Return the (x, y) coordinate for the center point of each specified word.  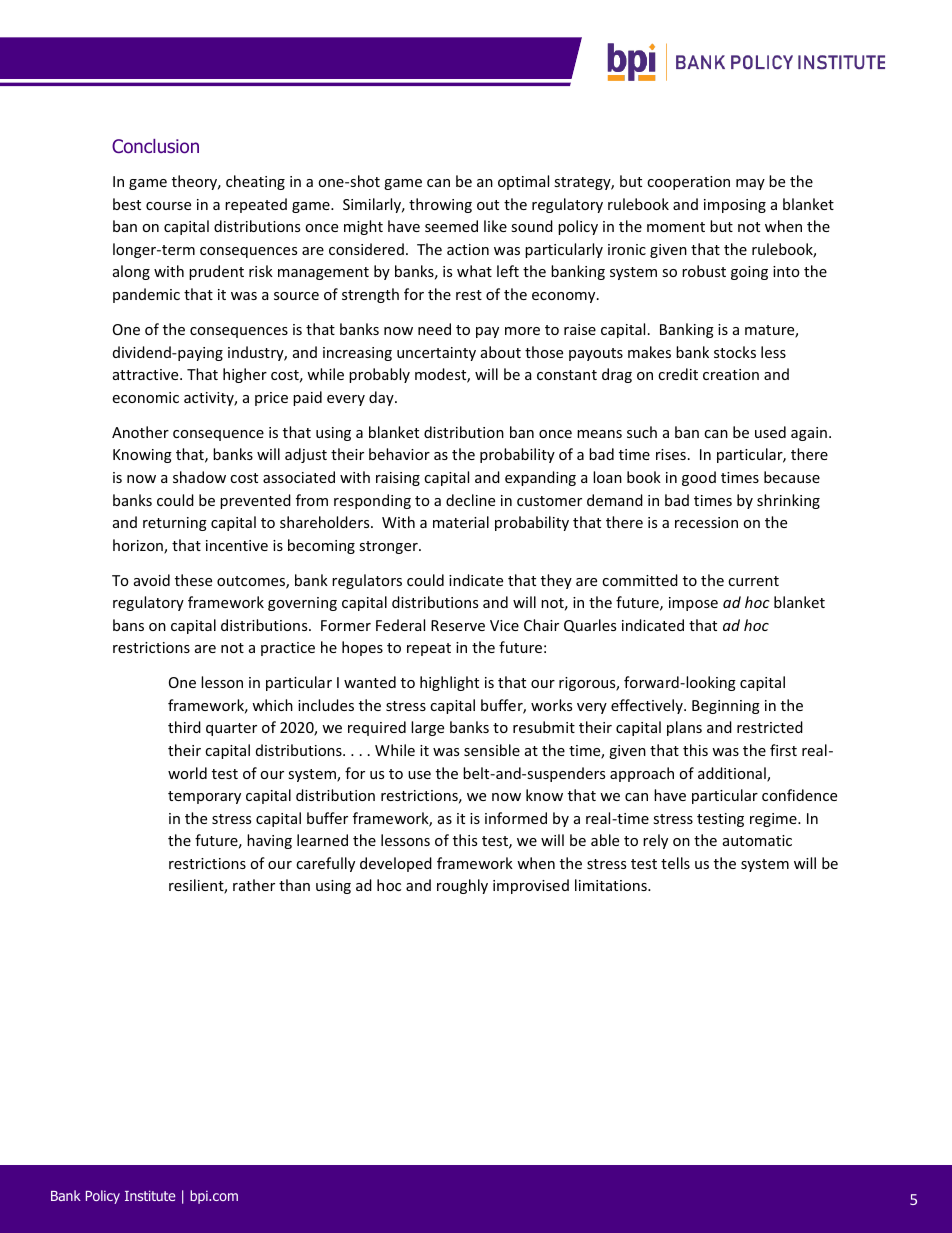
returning (175, 524)
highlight (449, 683)
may (750, 184)
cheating (255, 182)
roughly (462, 886)
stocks (735, 352)
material (461, 522)
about (501, 352)
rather (254, 885)
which (272, 705)
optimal (523, 182)
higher (245, 375)
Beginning (726, 707)
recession (706, 522)
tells (675, 863)
